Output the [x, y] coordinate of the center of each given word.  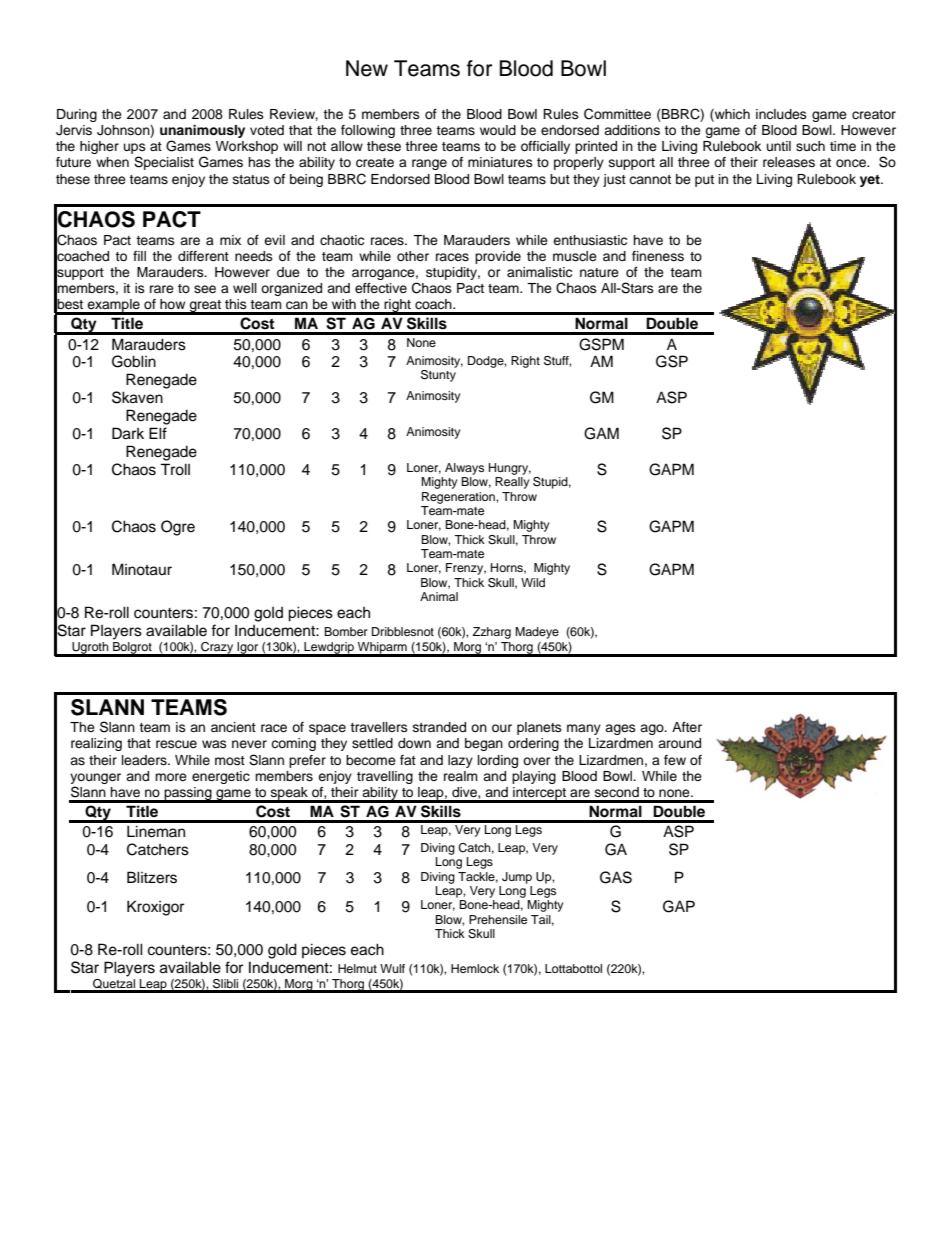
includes [781, 114]
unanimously [202, 133]
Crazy [217, 649]
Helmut [357, 968]
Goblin [134, 361]
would [498, 130]
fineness [658, 256]
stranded [439, 727]
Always [464, 469]
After [687, 727]
